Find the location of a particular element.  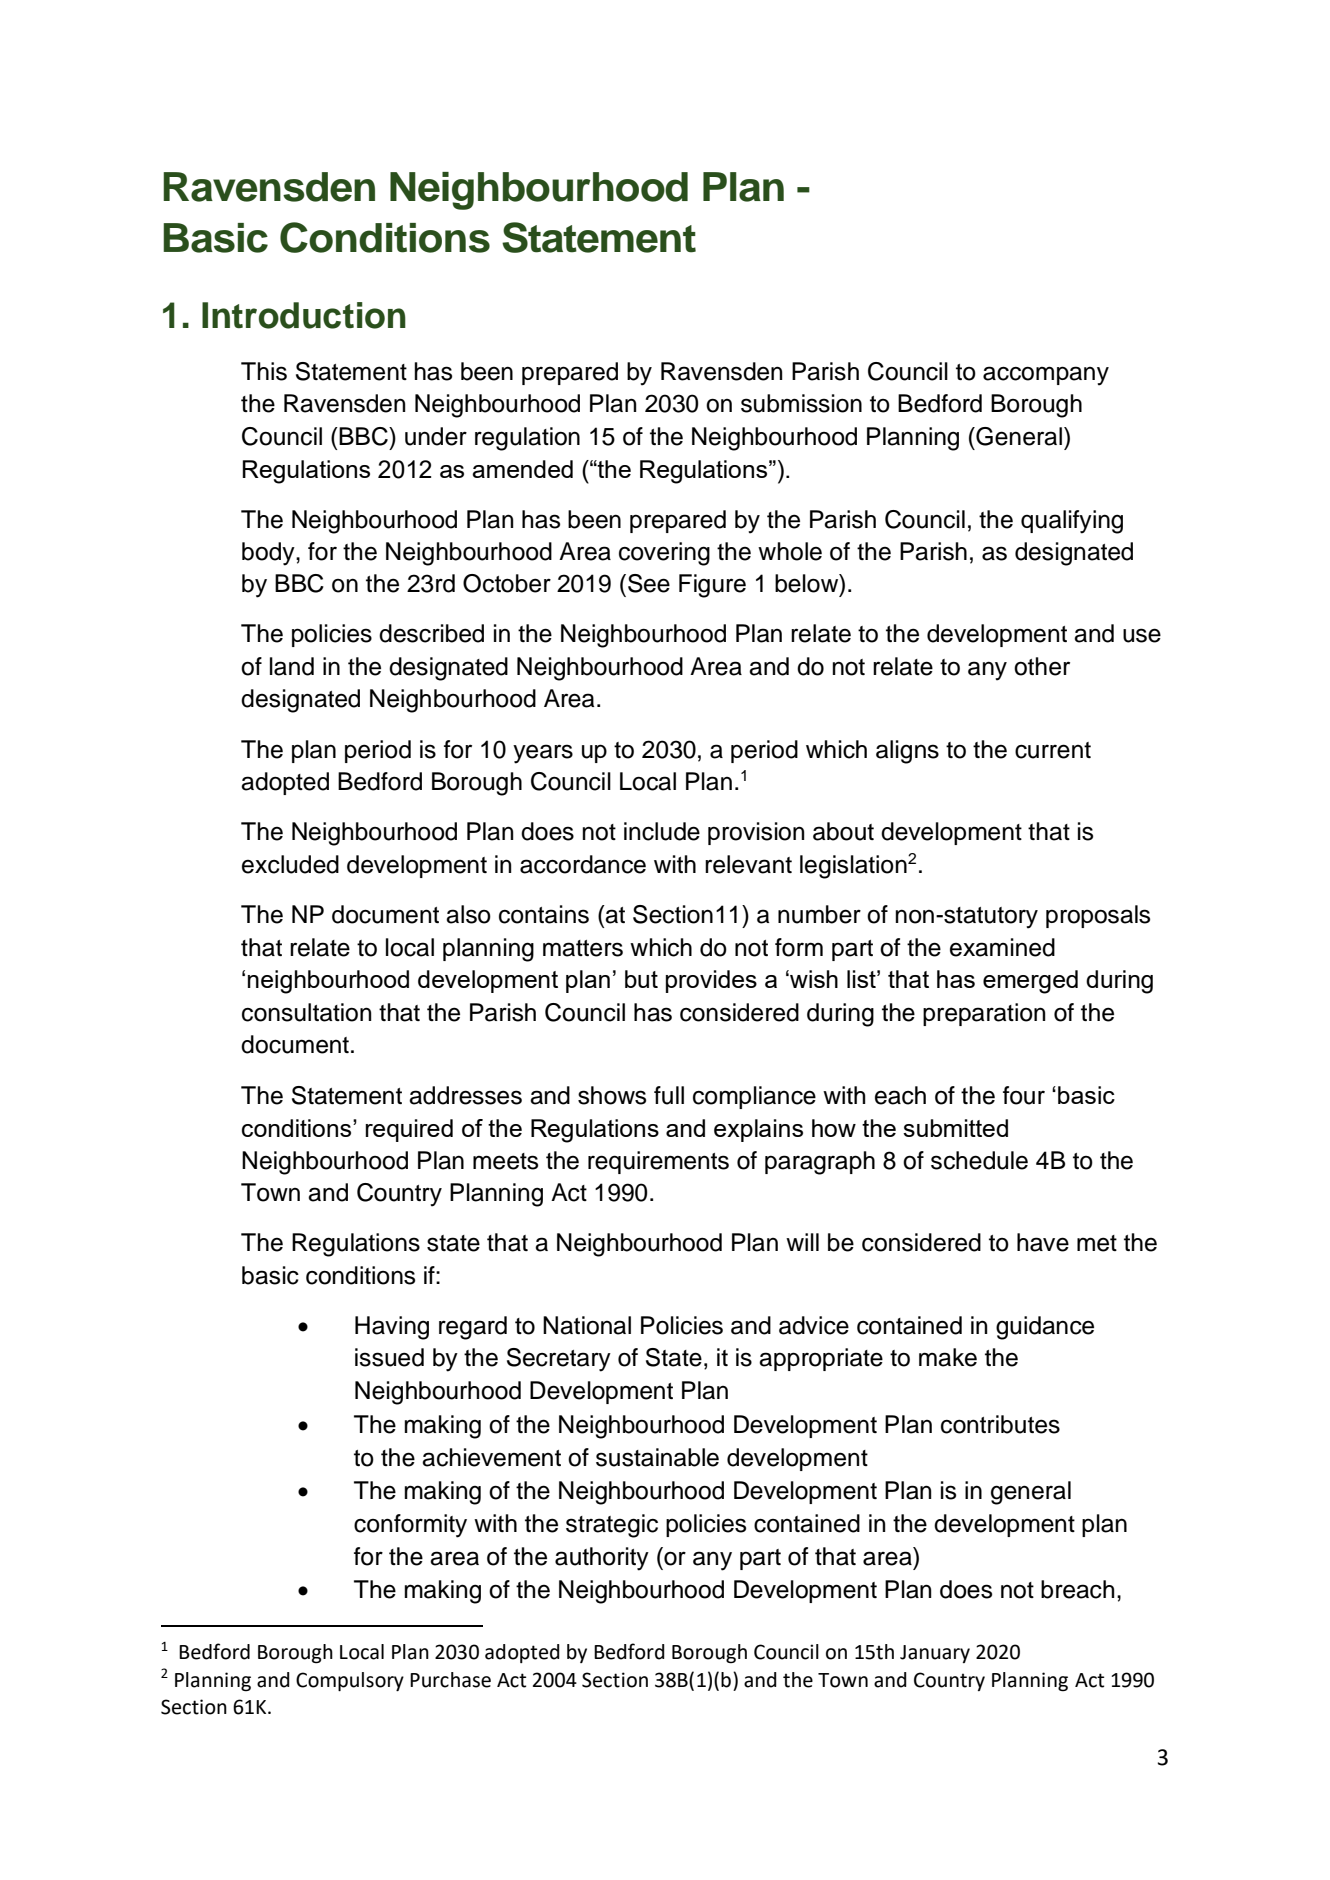

excluded is located at coordinates (290, 864).
